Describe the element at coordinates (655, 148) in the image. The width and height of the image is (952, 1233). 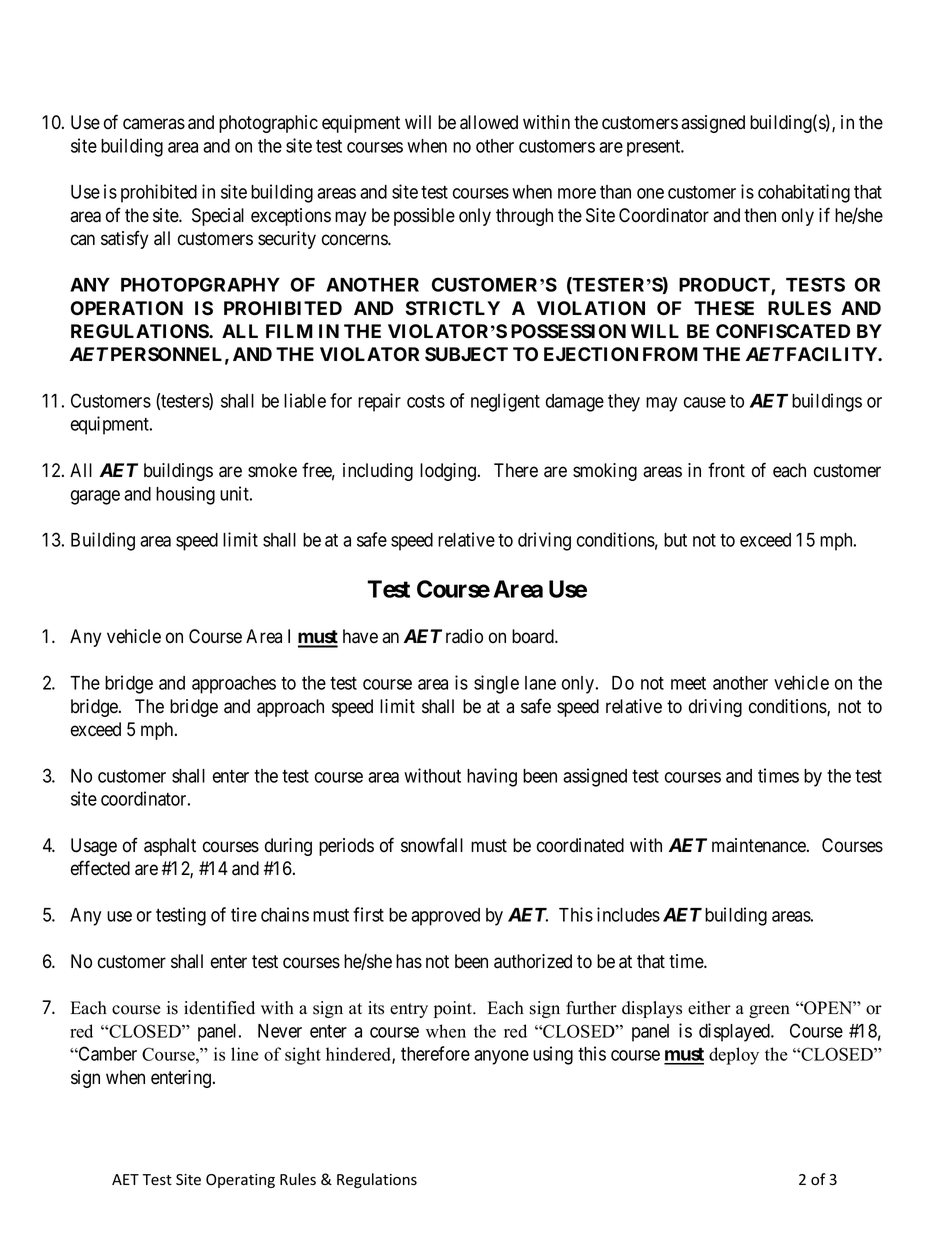
I see `present` at that location.
